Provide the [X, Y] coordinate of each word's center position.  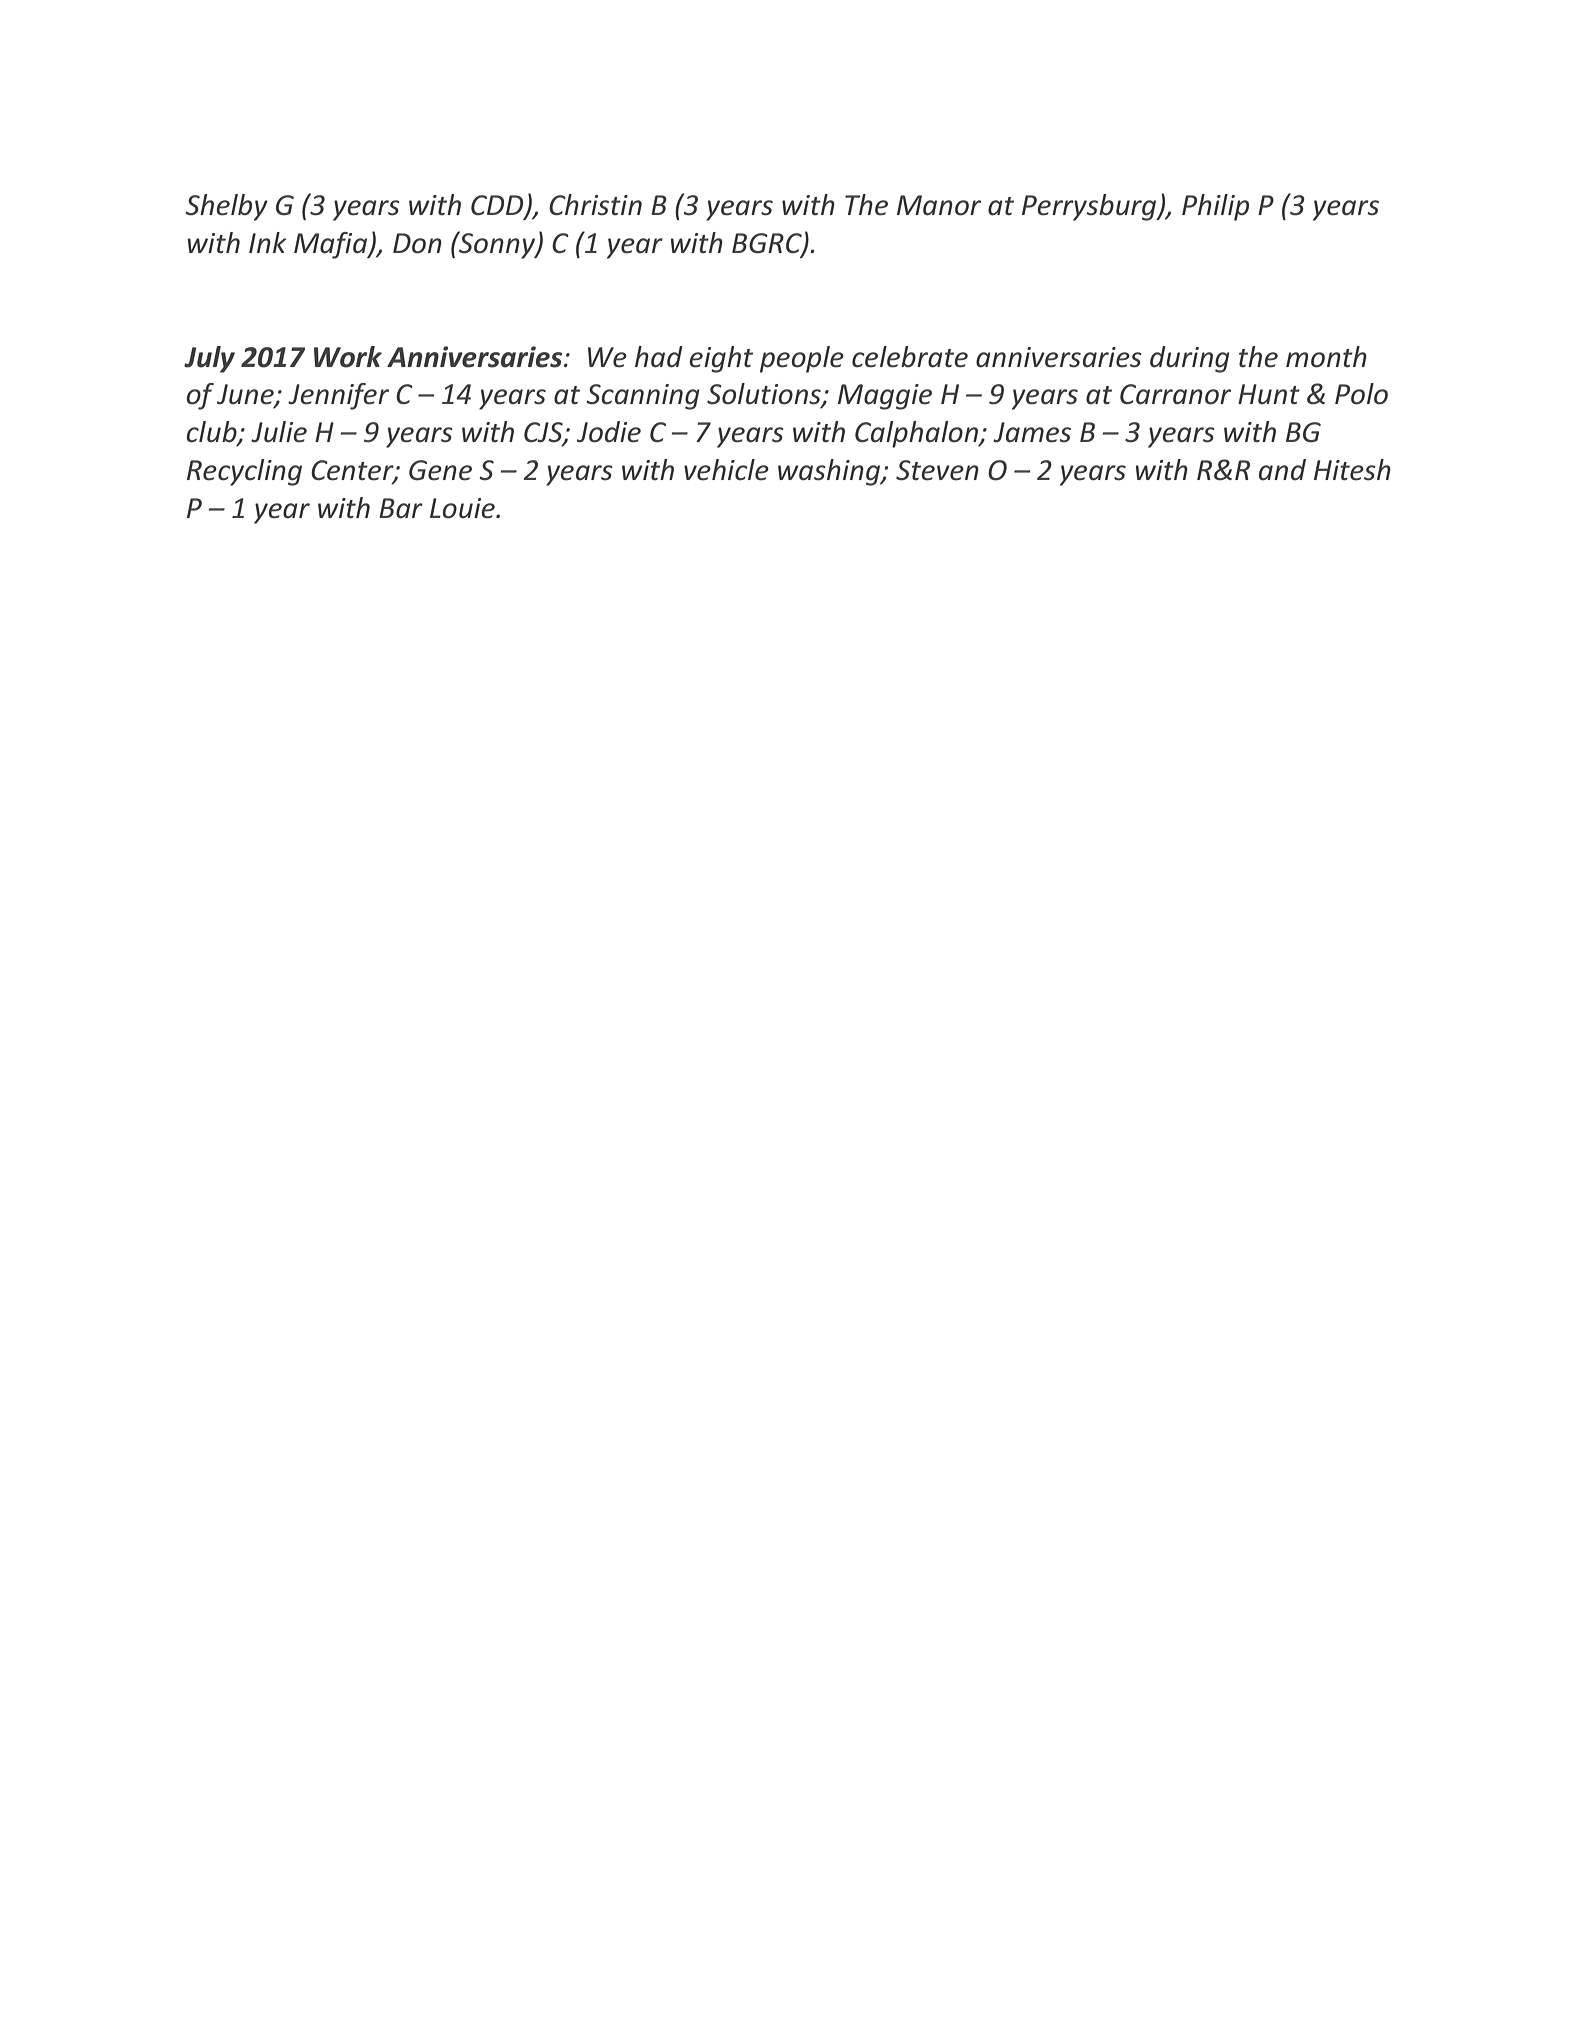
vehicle [726, 470]
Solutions [765, 395]
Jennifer [338, 396]
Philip [1215, 207]
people [802, 359]
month [1326, 357]
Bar [401, 508]
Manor [939, 205]
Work [348, 357]
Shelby [226, 207]
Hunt [1269, 394]
